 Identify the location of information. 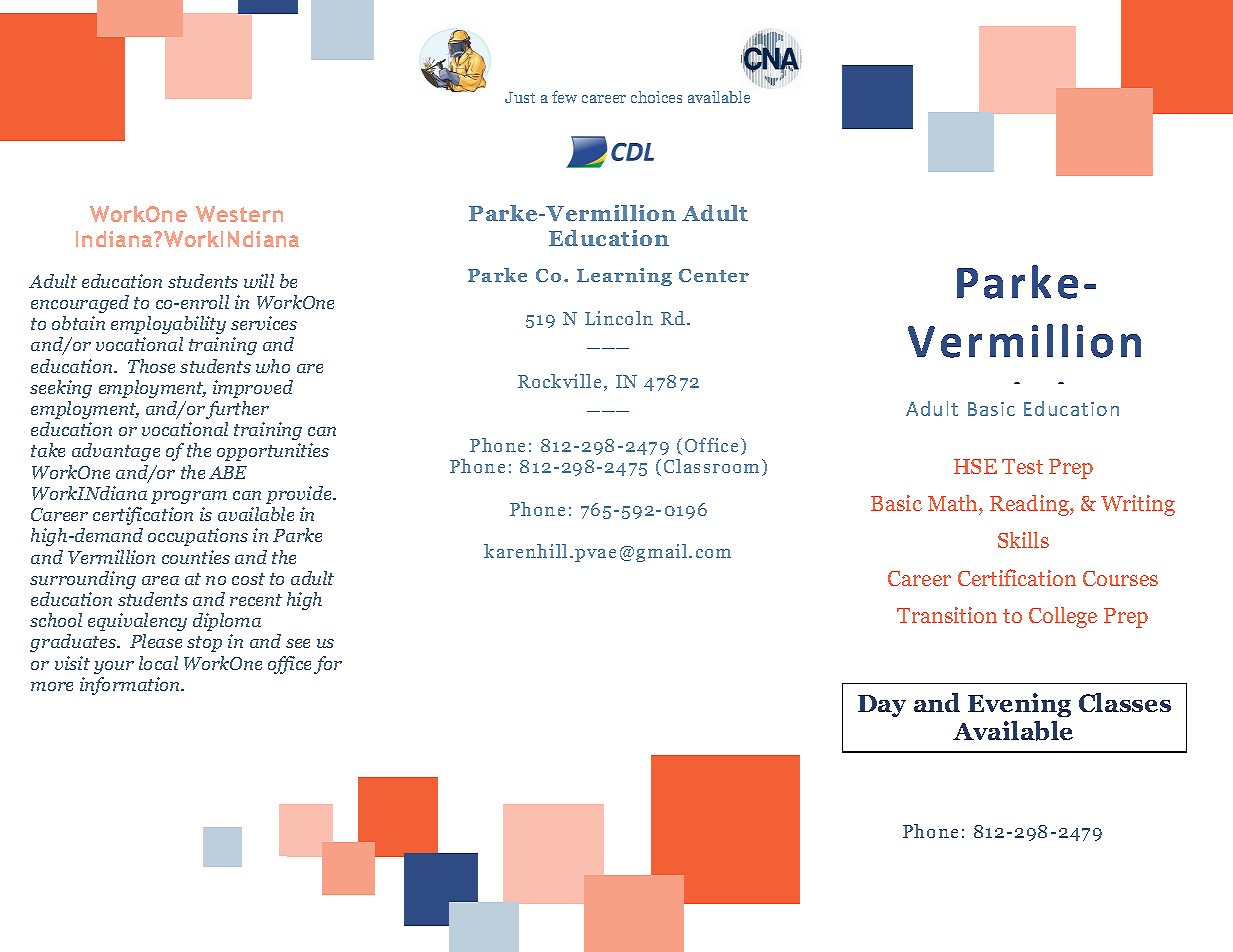
(131, 686).
